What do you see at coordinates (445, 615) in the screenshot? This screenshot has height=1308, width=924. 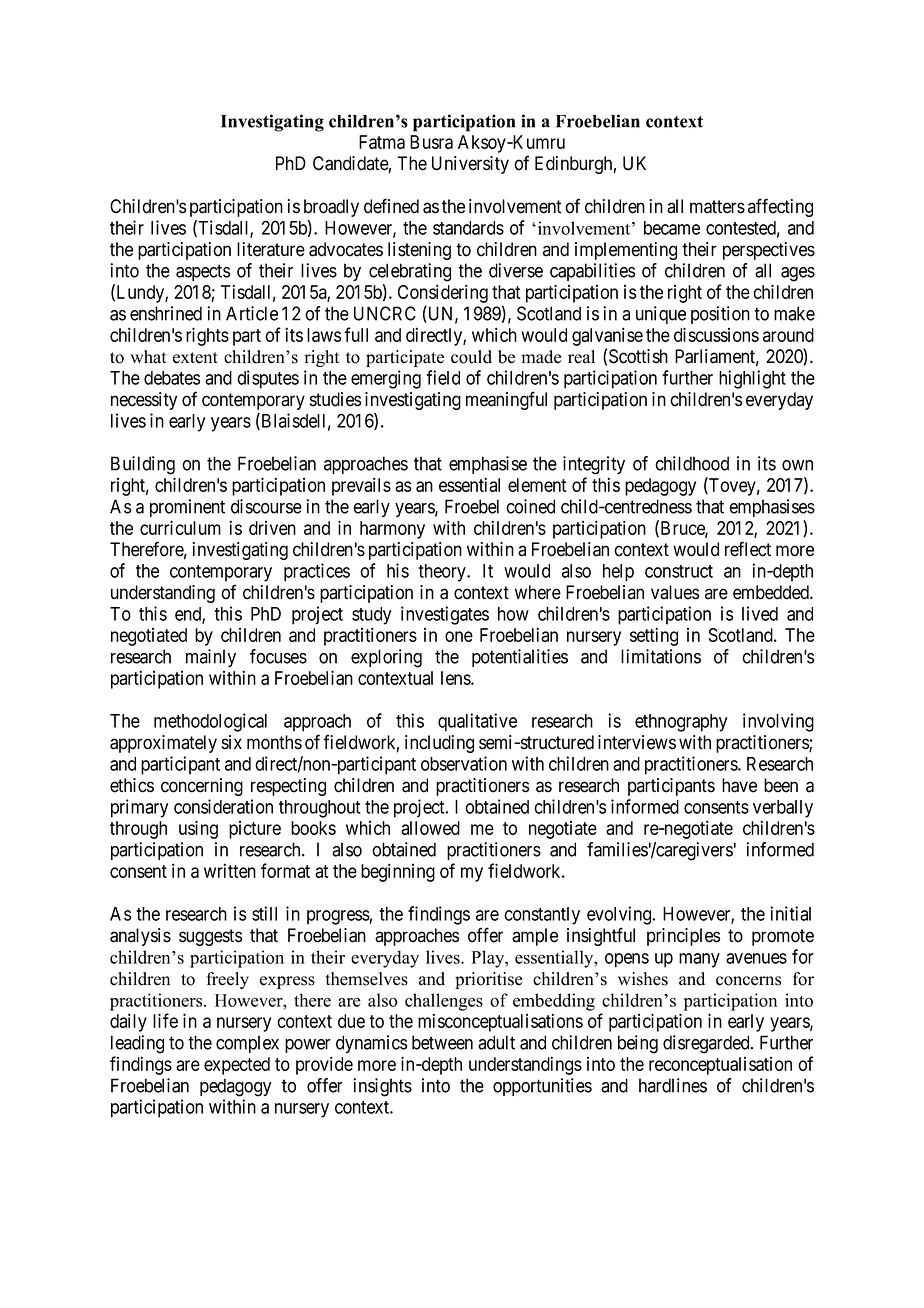 I see `investigates` at bounding box center [445, 615].
